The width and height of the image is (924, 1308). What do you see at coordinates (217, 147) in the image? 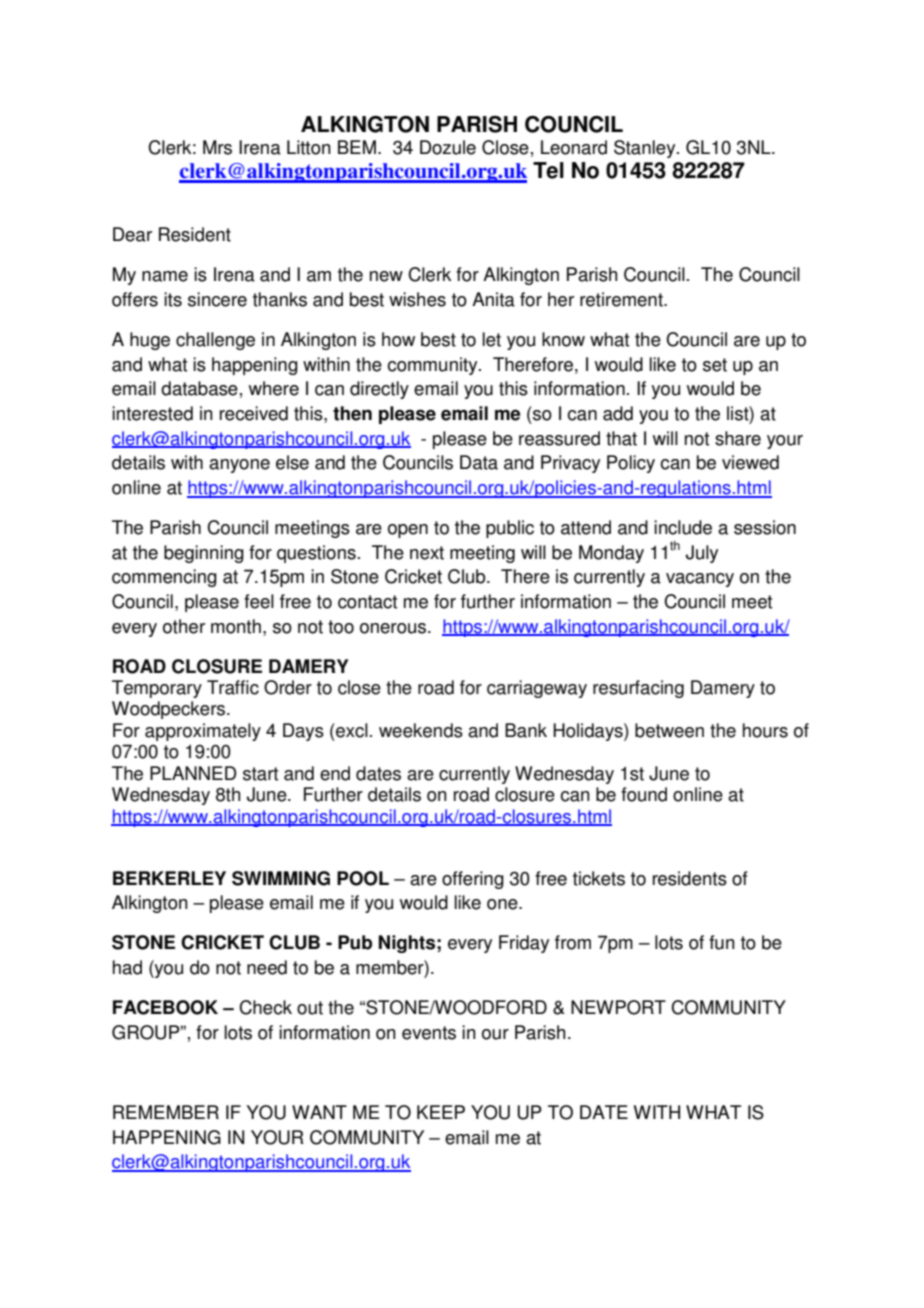
I see `Mrs` at bounding box center [217, 147].
